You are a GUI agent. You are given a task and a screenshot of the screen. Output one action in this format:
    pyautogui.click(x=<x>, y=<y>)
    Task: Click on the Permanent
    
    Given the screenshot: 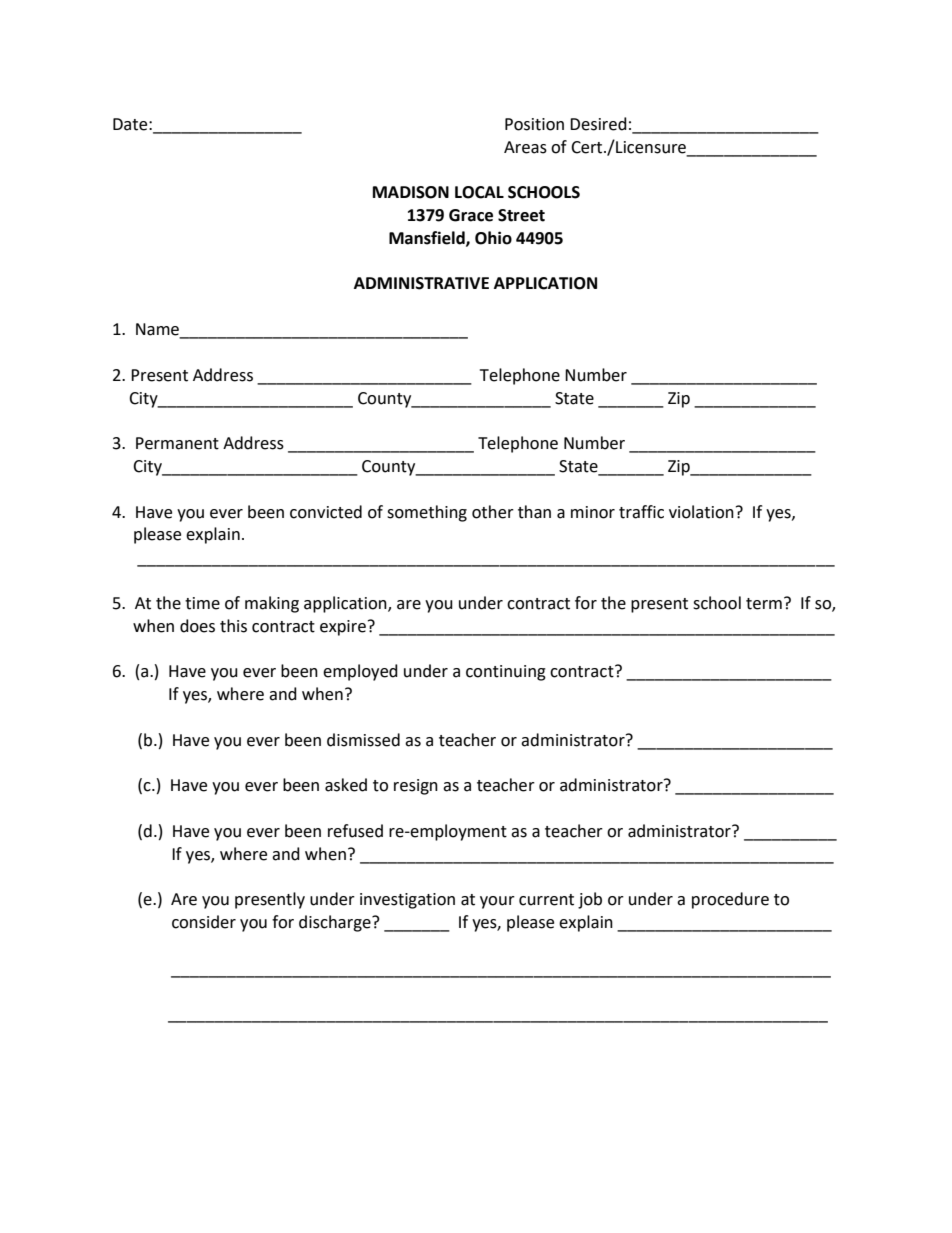 What is the action you would take?
    pyautogui.click(x=177, y=443)
